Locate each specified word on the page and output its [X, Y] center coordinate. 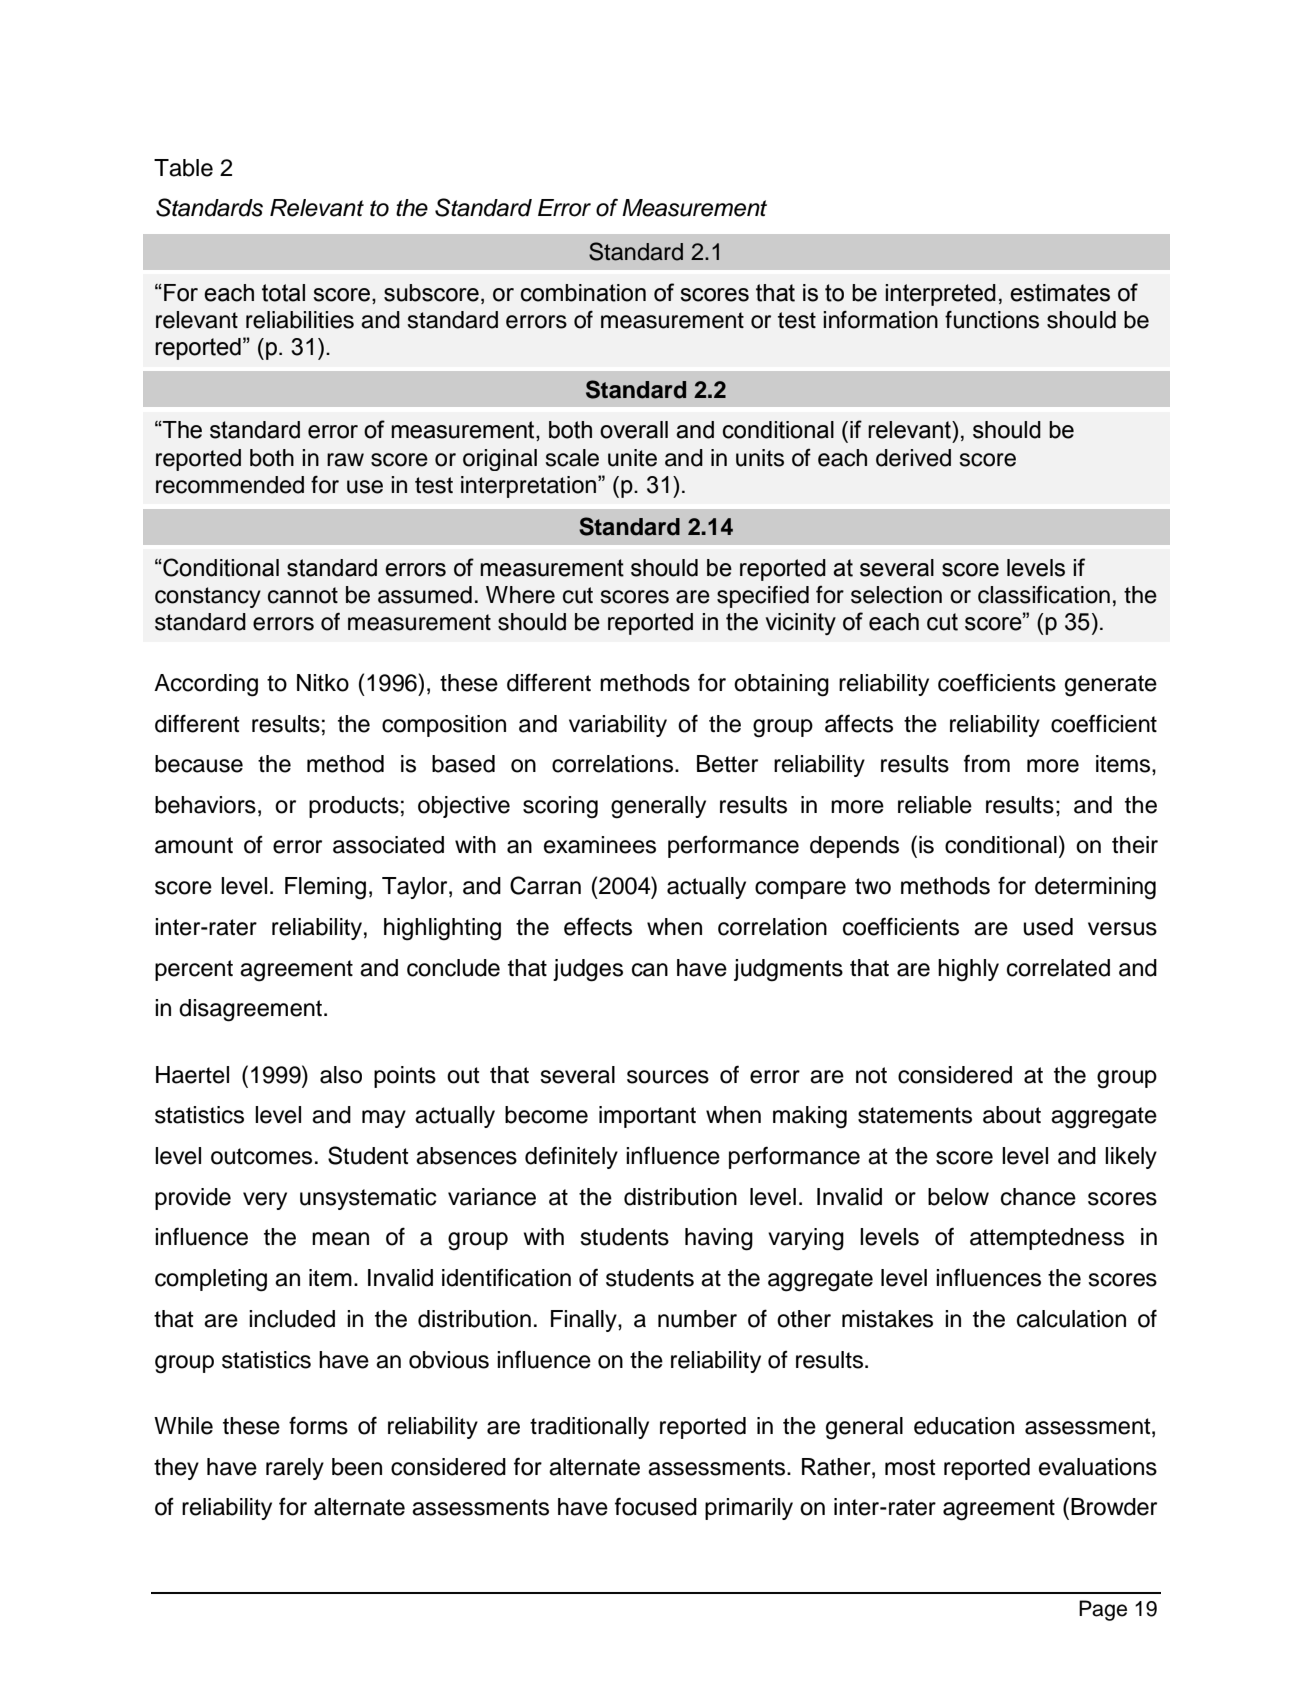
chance [1038, 1197]
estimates [1060, 293]
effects [598, 926]
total [283, 293]
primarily [749, 1509]
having [719, 1239]
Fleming [325, 888]
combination [583, 293]
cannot [303, 595]
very [265, 1201]
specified [763, 596]
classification [1044, 595]
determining [1095, 888]
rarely [295, 1469]
